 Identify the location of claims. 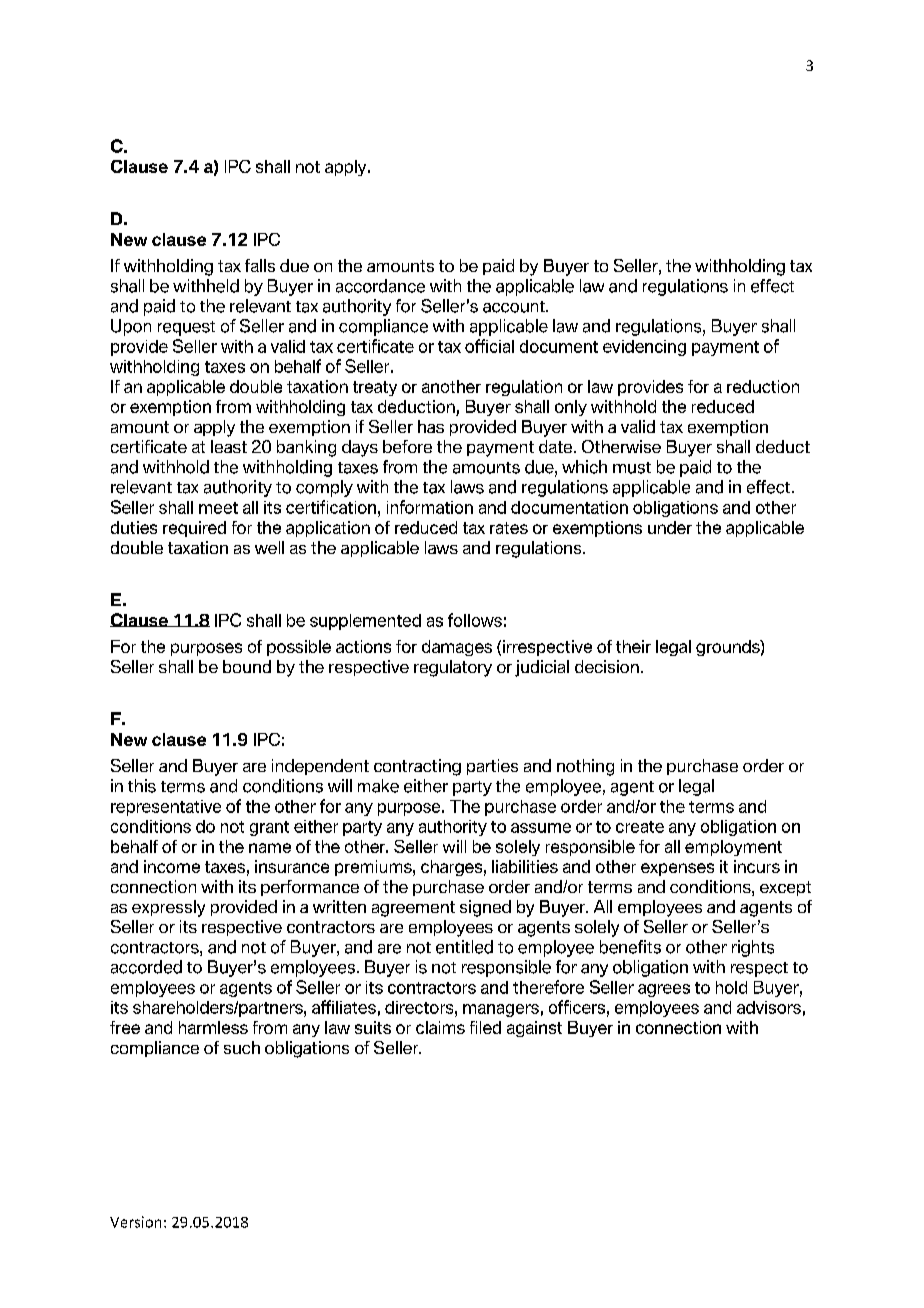
(440, 1027).
